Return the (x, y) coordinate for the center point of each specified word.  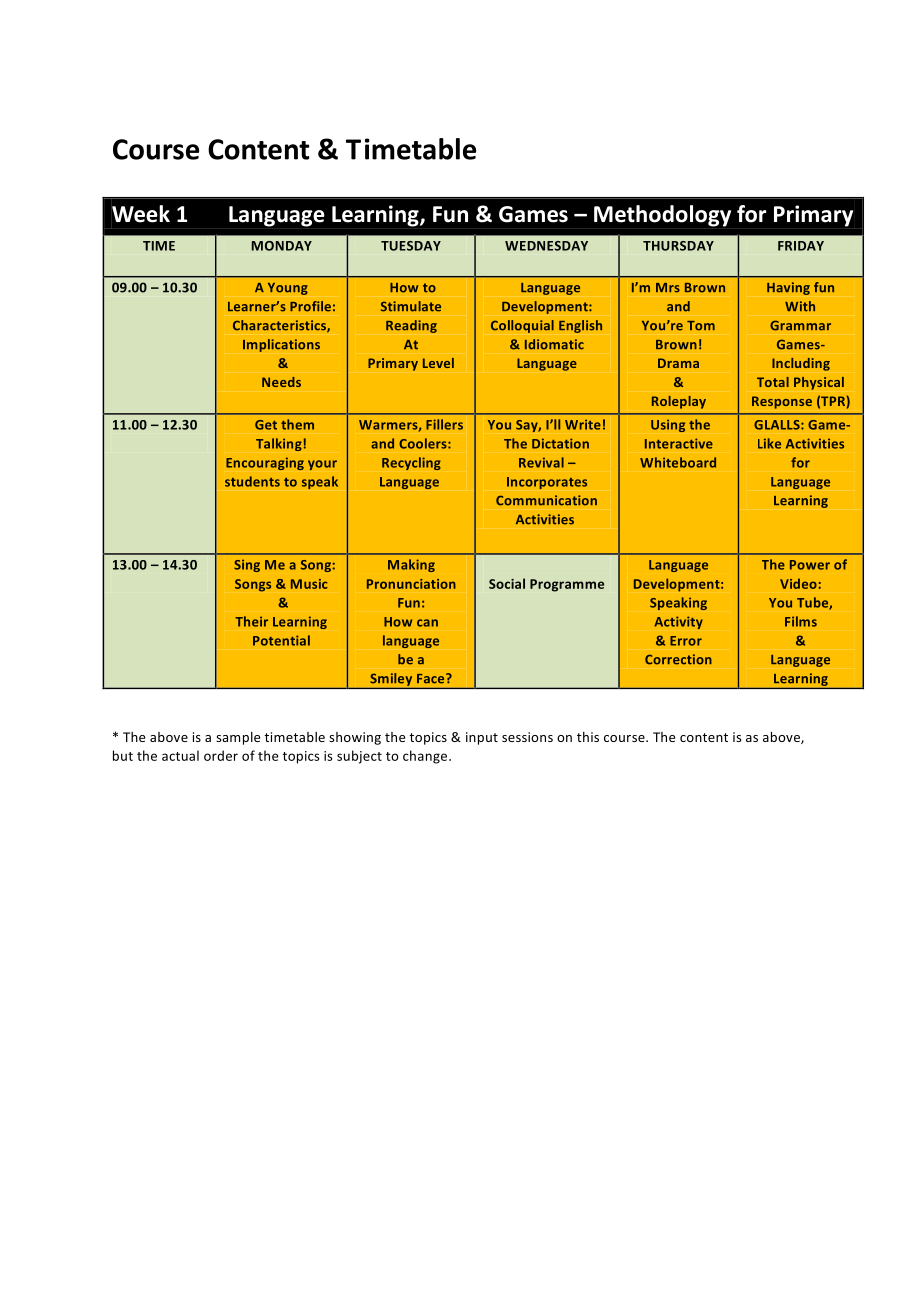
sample (238, 738)
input (482, 738)
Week (141, 214)
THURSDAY (678, 246)
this (588, 737)
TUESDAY (411, 246)
